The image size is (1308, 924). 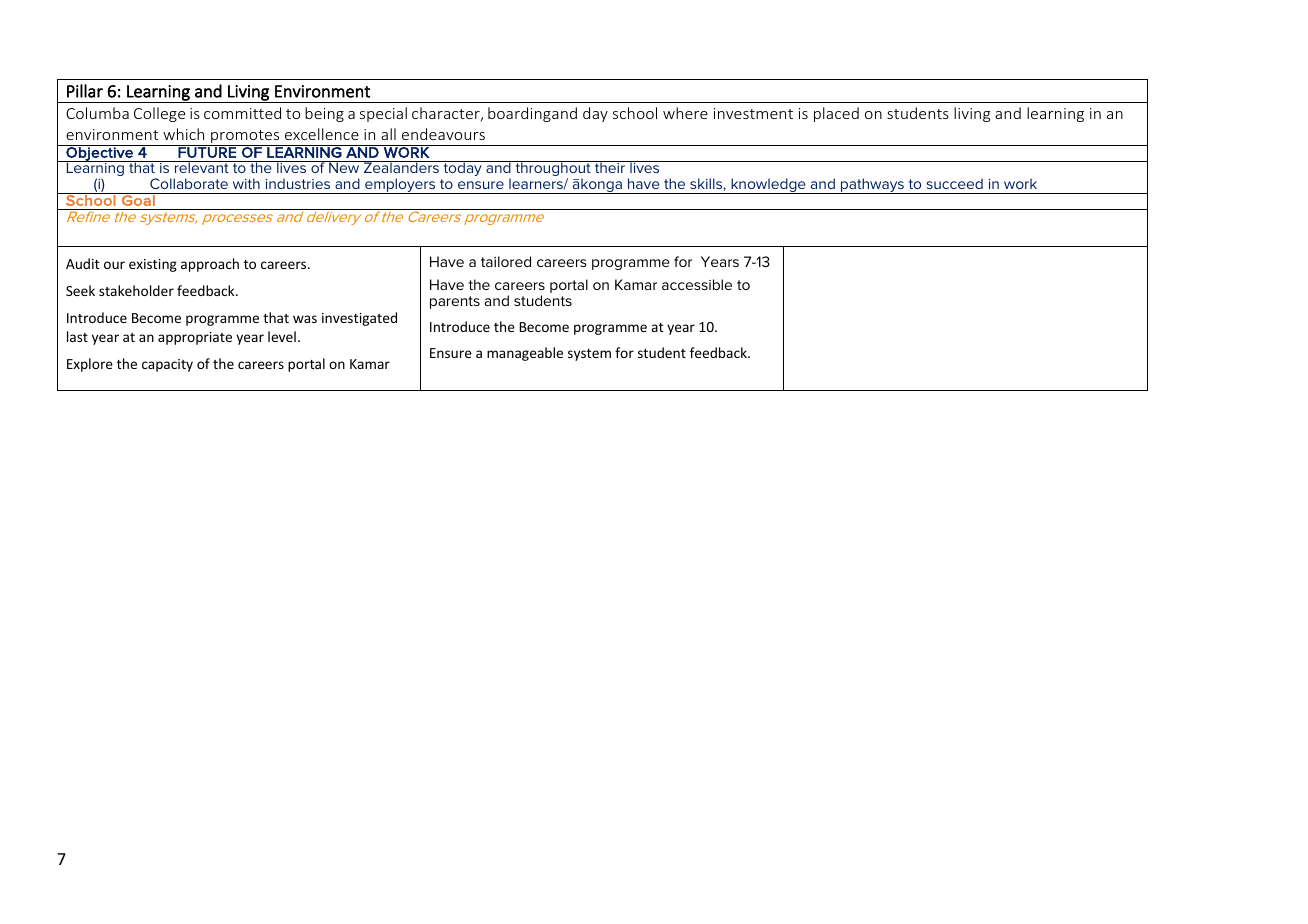 What do you see at coordinates (872, 186) in the document?
I see `pathways` at bounding box center [872, 186].
